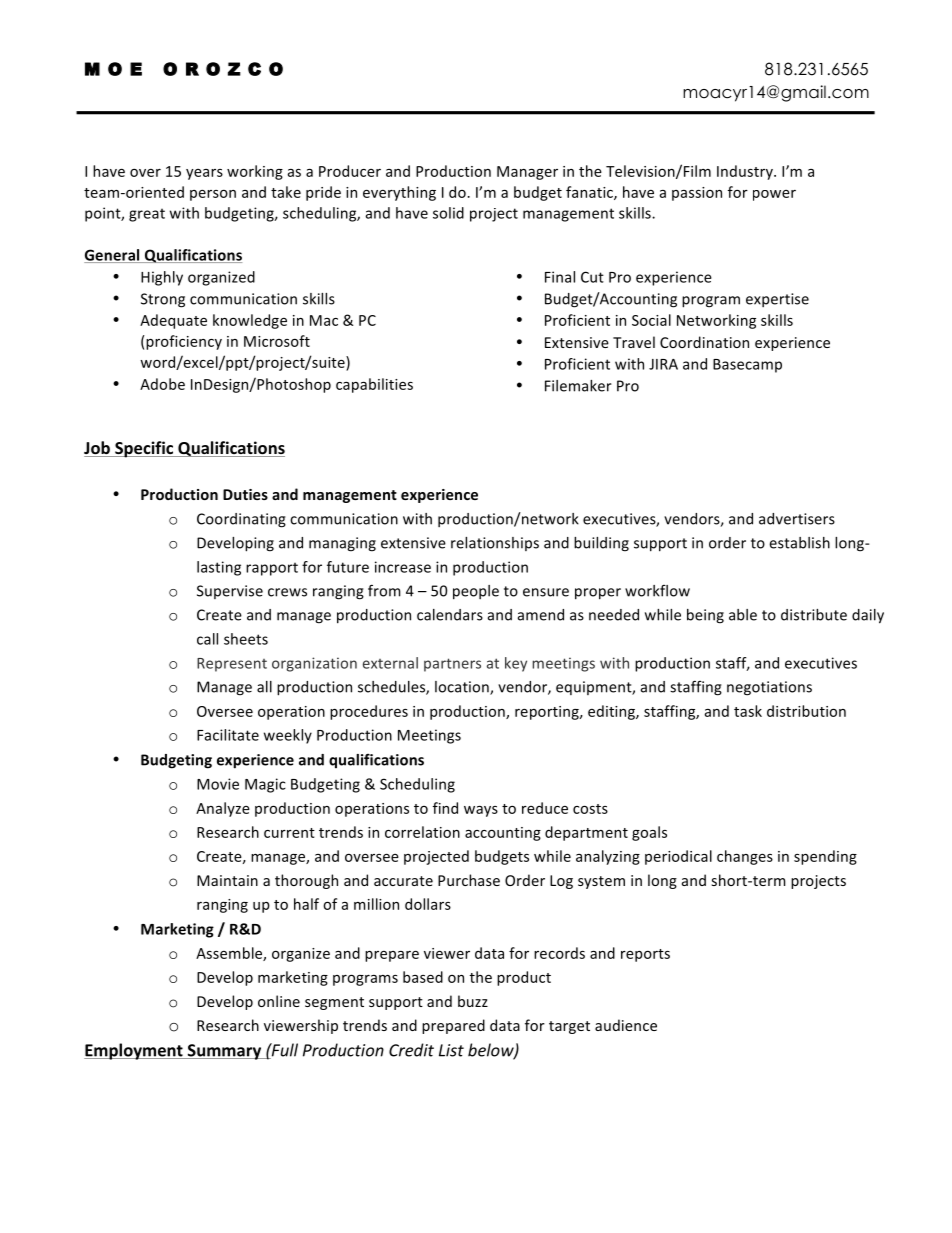  I want to click on Summary, so click(224, 1052).
